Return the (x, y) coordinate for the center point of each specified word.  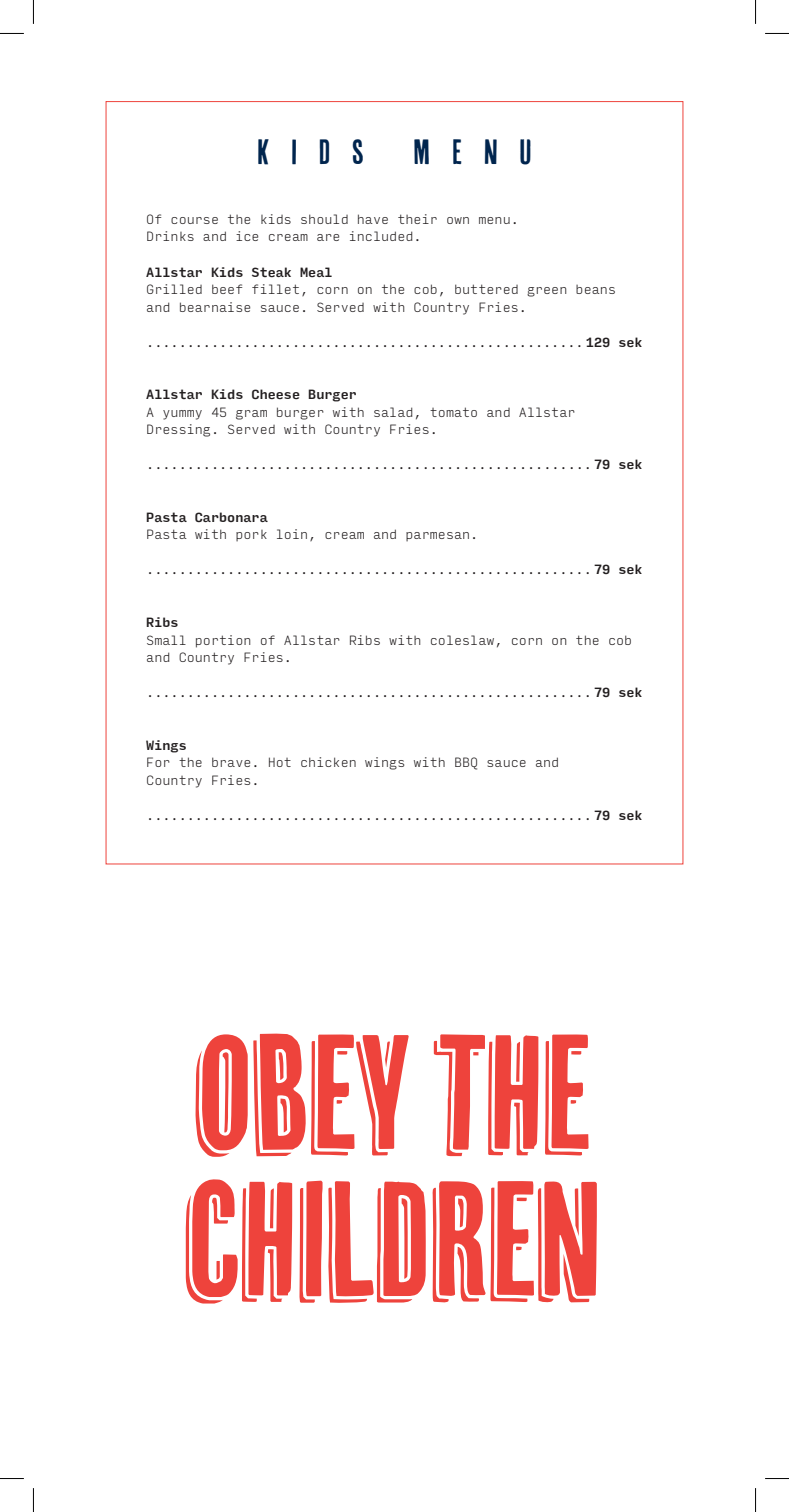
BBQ (466, 763)
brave (231, 762)
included (381, 236)
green (547, 292)
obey (302, 1095)
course (194, 220)
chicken (328, 762)
